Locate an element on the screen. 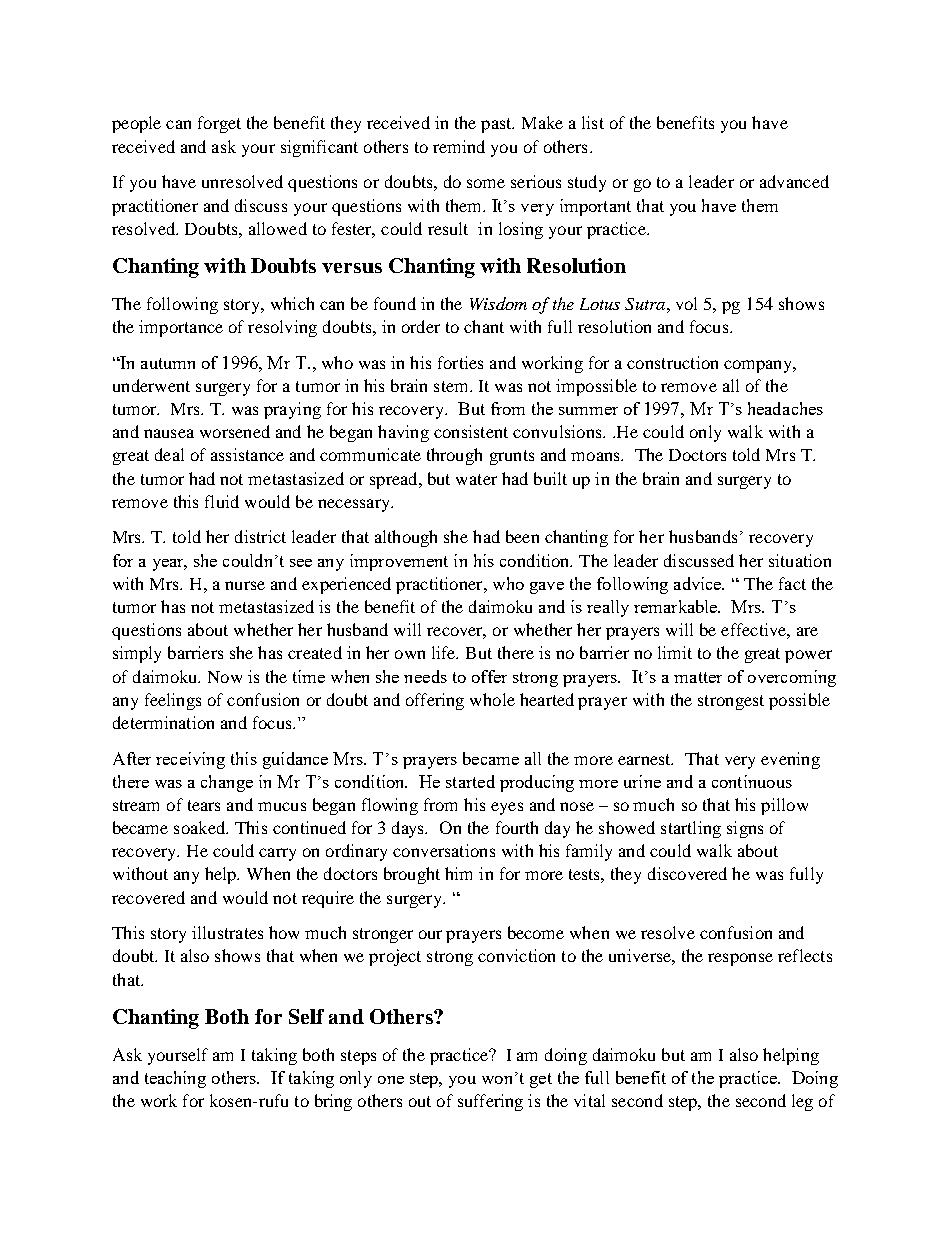  life is located at coordinates (445, 652).
